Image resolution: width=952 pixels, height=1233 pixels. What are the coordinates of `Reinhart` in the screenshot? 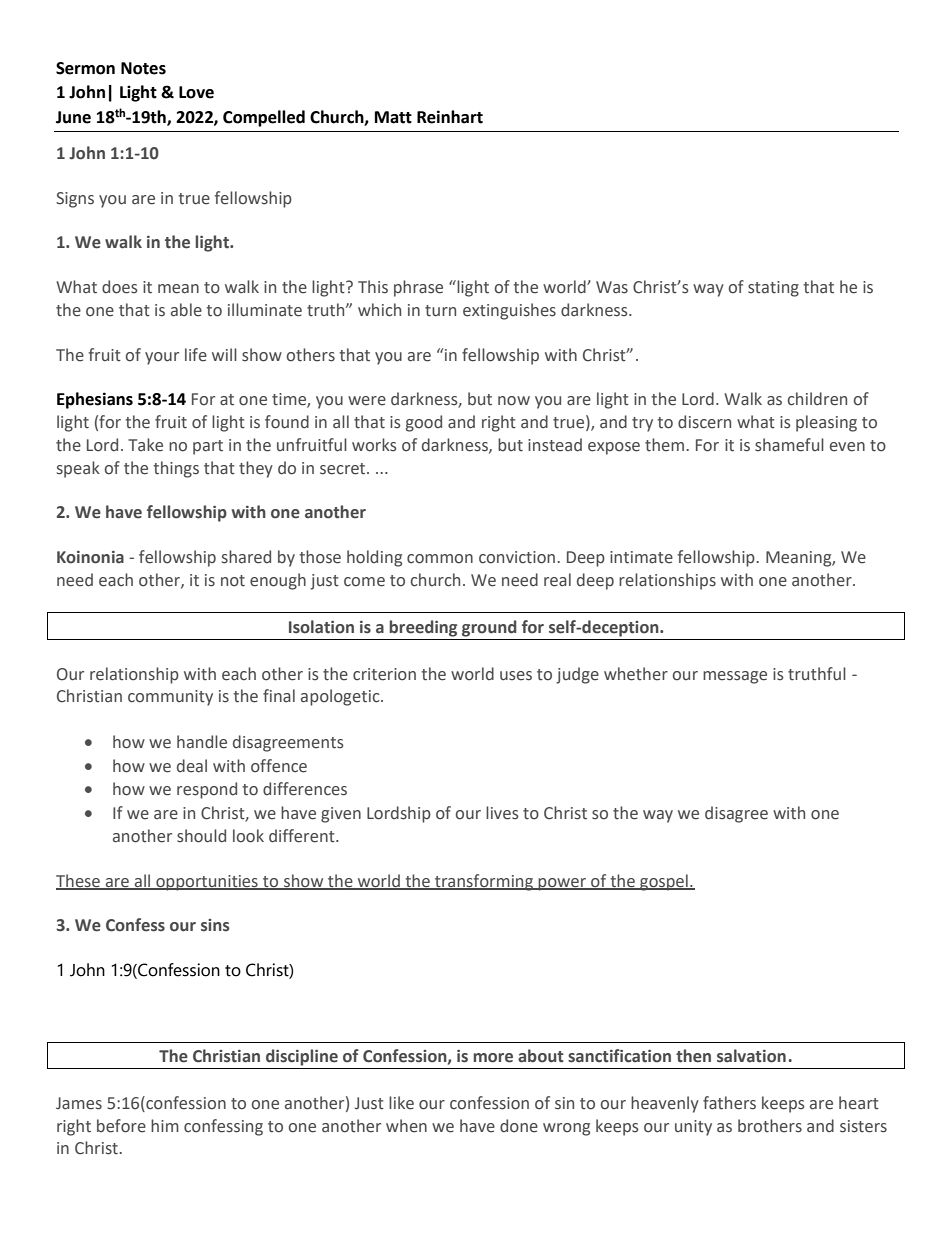 It's located at (450, 117).
